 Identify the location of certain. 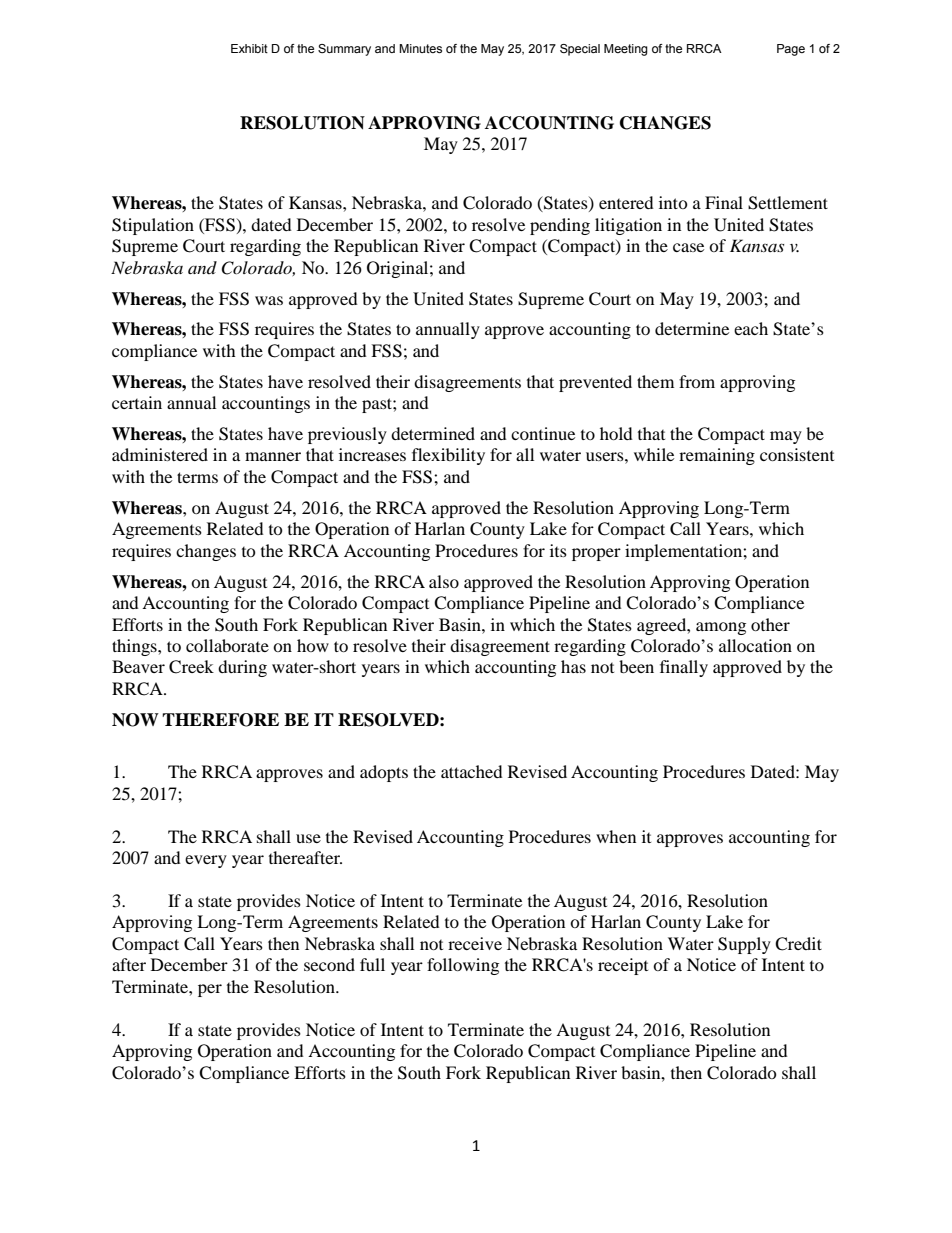
(137, 402).
